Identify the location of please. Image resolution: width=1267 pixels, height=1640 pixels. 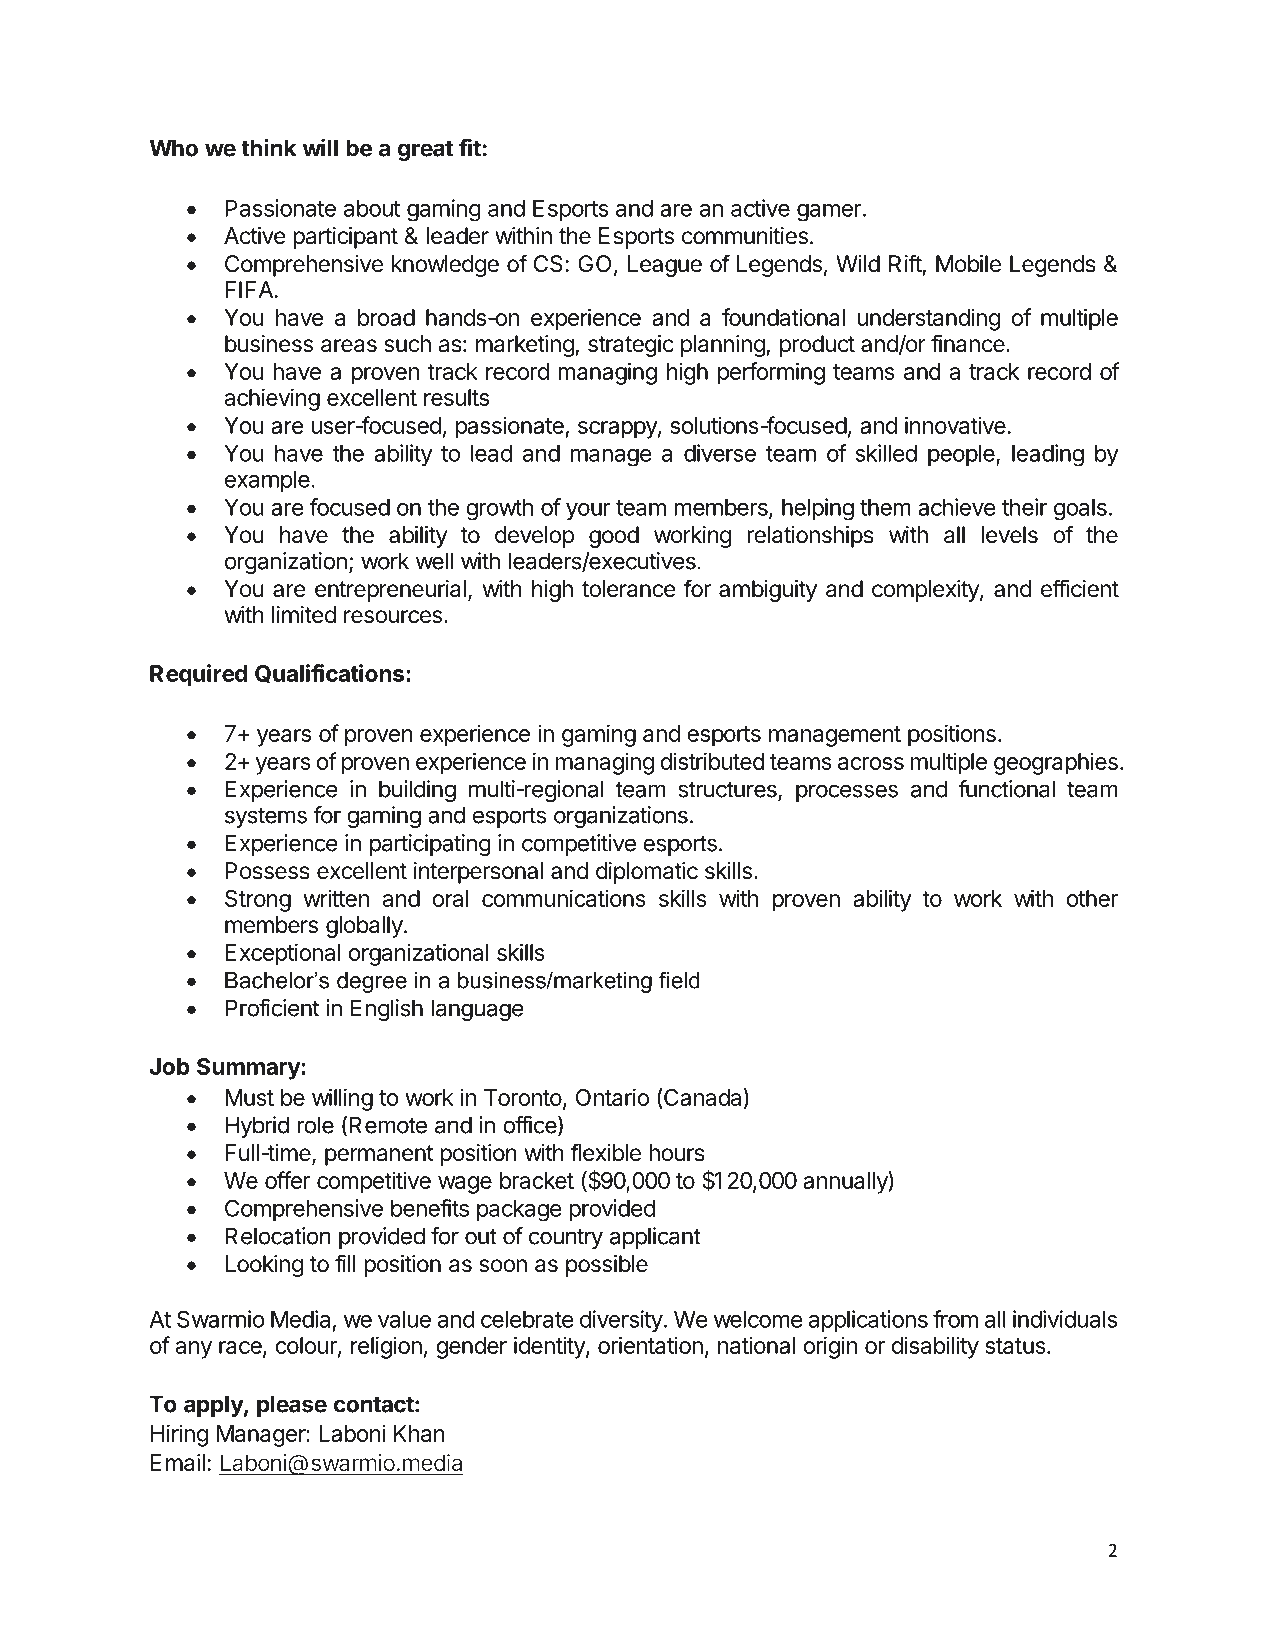
(292, 1406).
